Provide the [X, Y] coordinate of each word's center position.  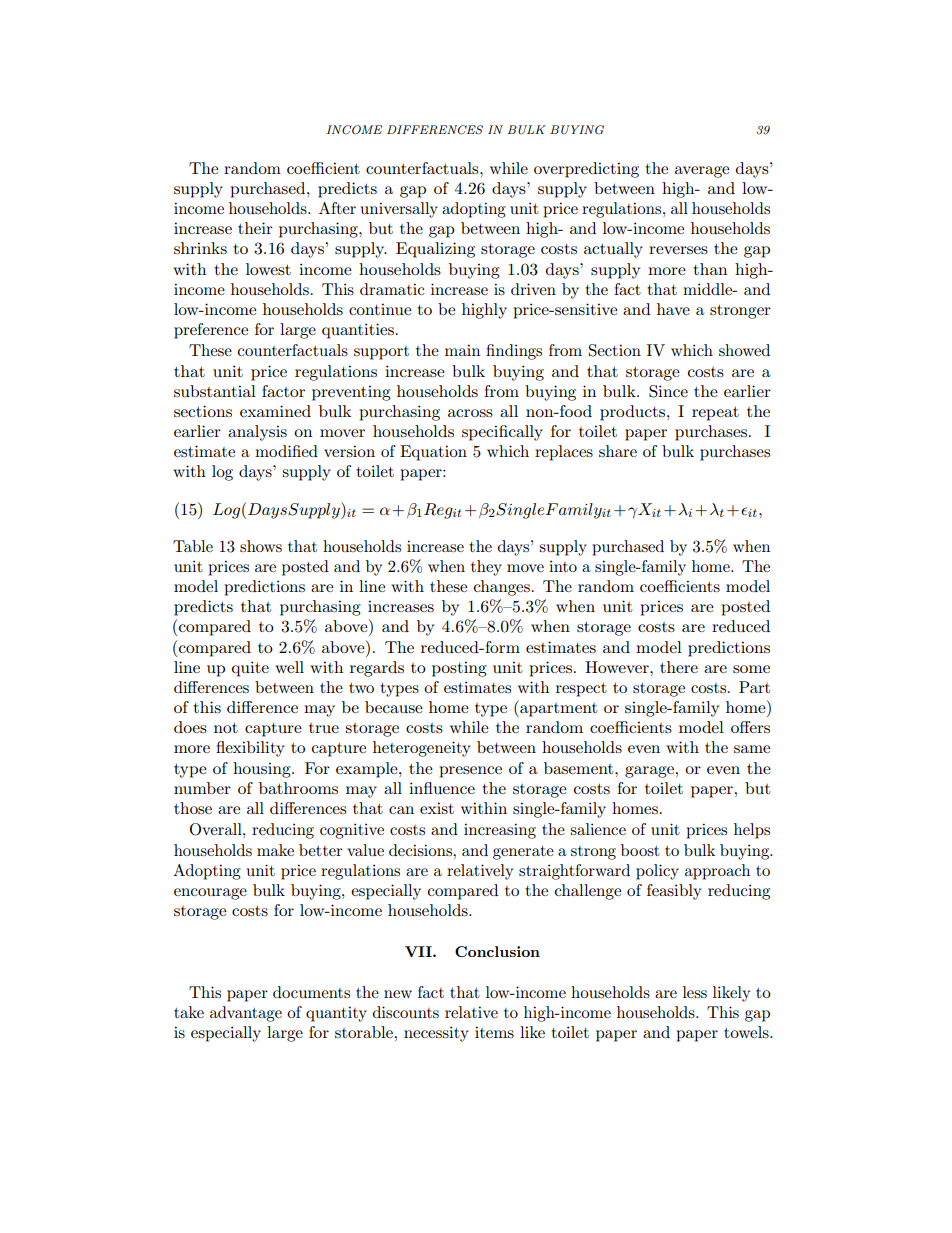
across [470, 413]
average [702, 172]
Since [668, 391]
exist [437, 808]
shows [261, 546]
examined [275, 411]
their [255, 228]
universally [399, 210]
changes [502, 588]
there [679, 667]
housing [263, 770]
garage [649, 772]
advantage [246, 1014]
